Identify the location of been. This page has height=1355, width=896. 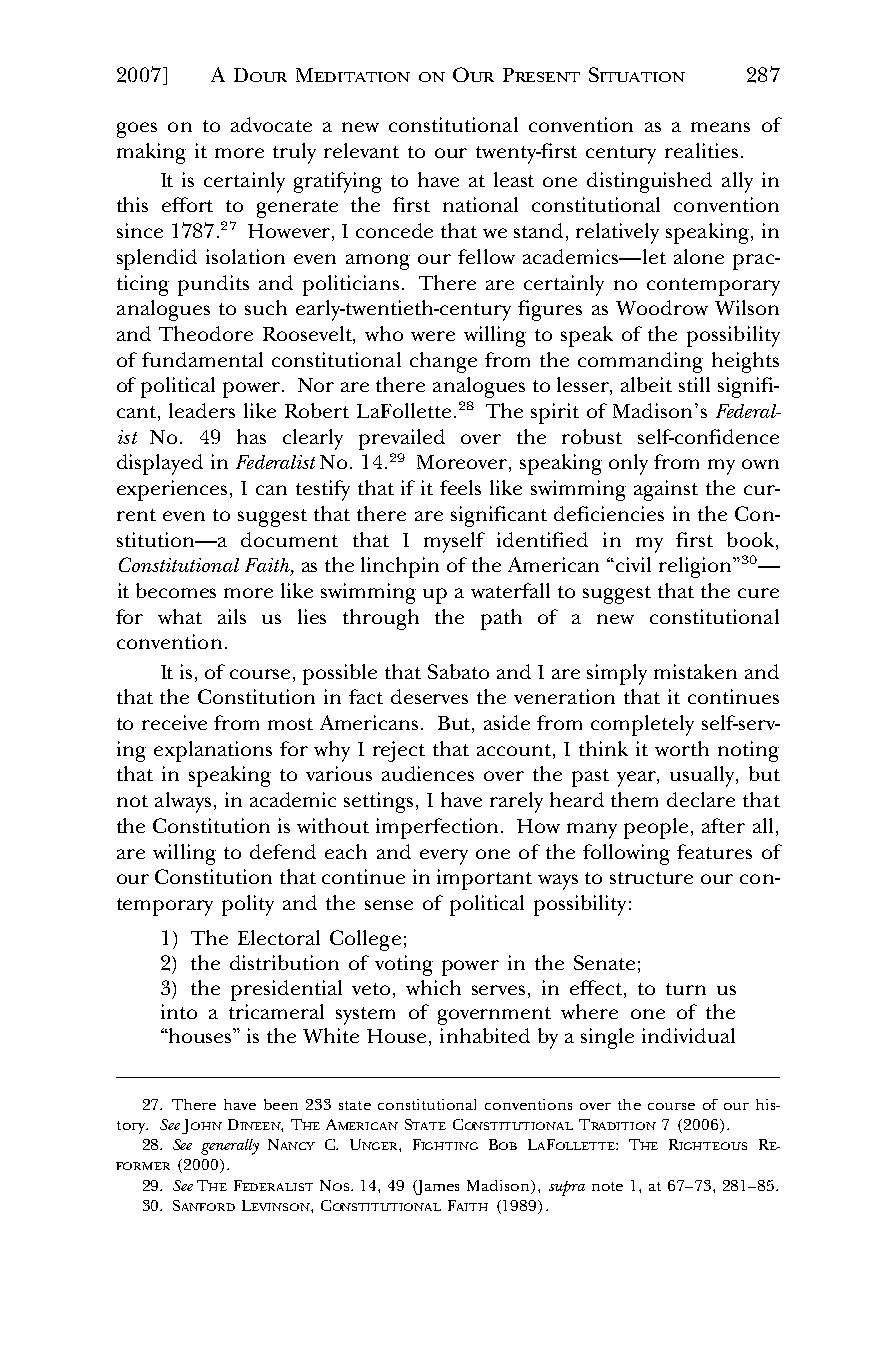
(281, 1104).
